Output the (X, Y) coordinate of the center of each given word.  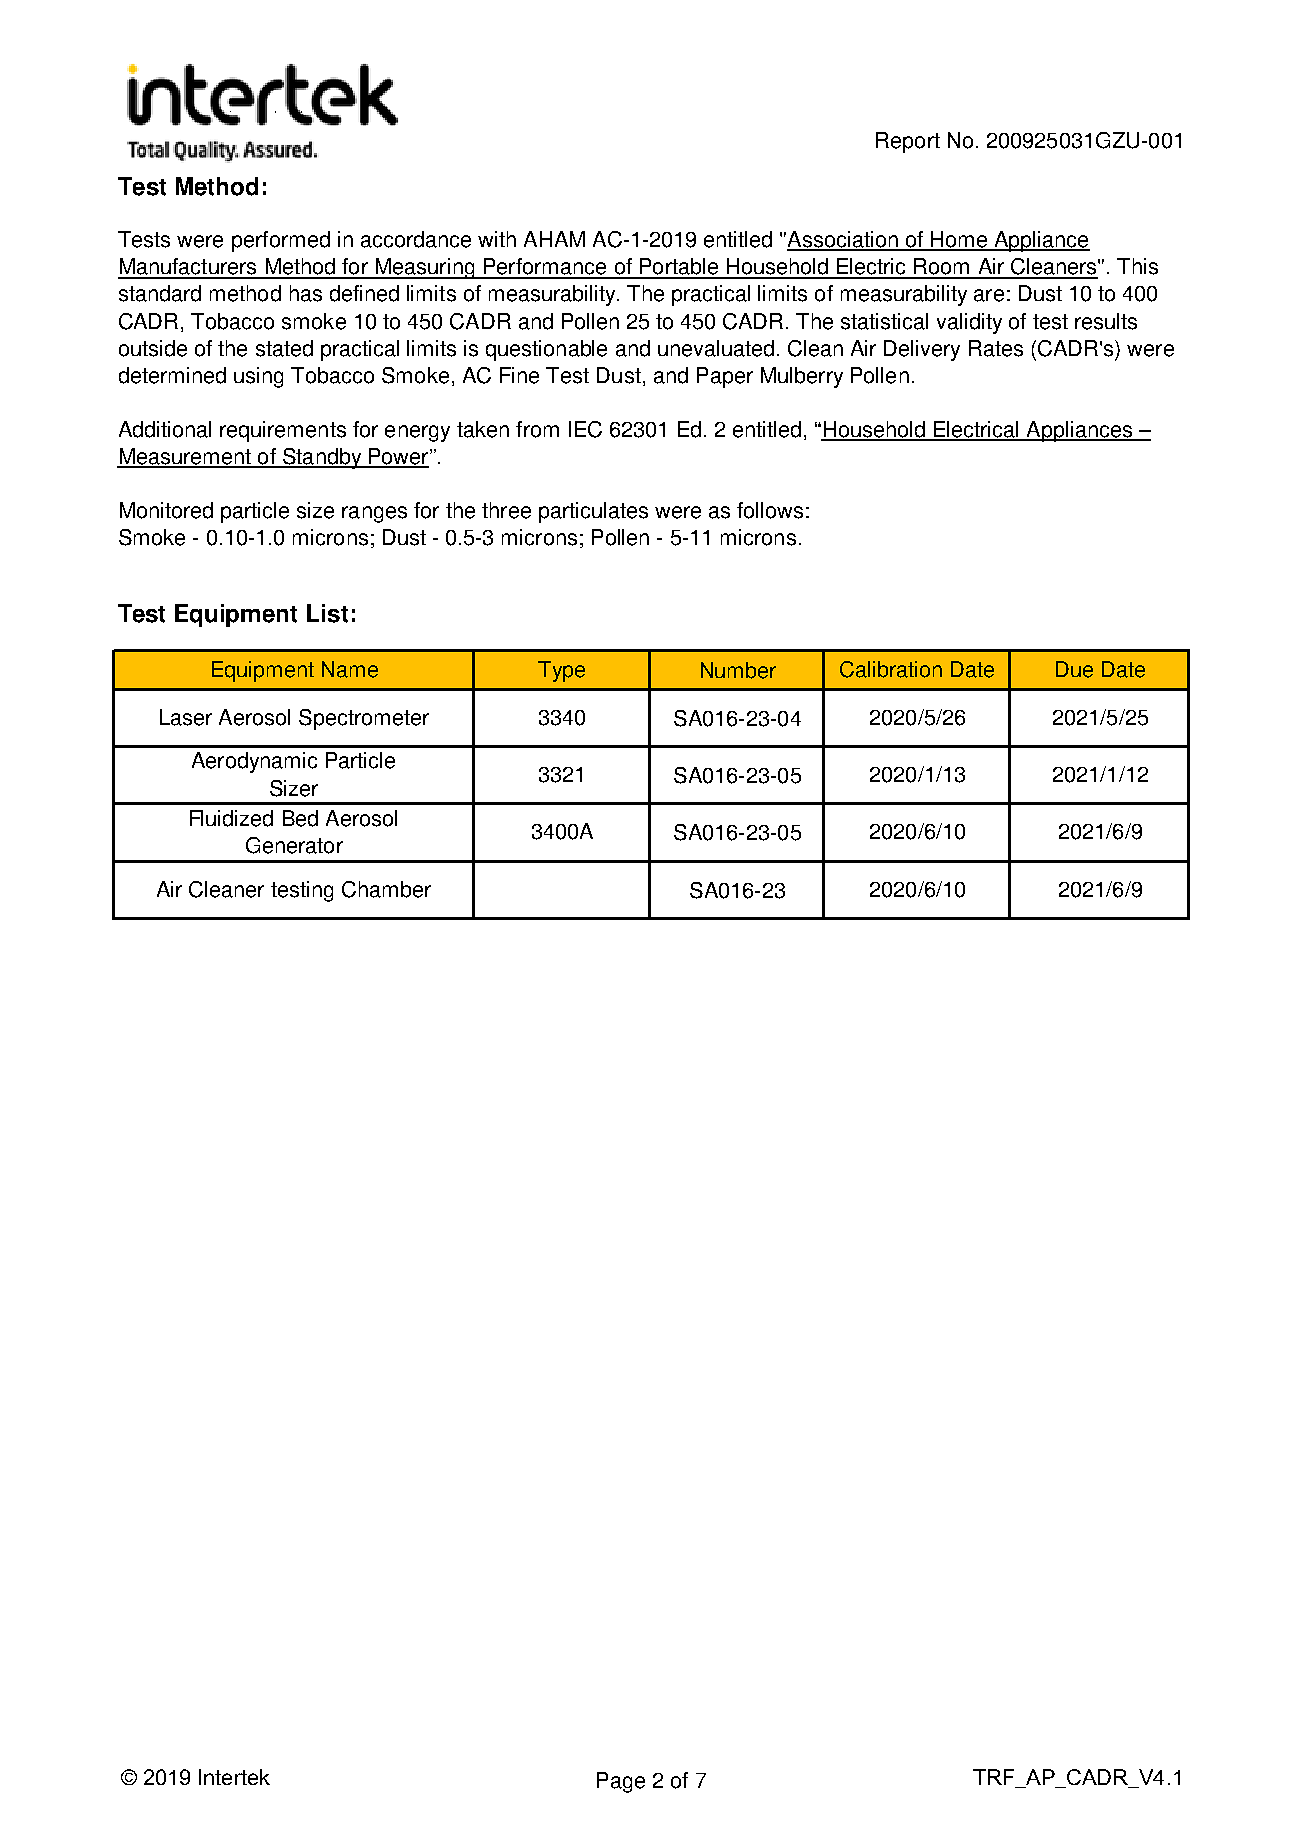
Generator (294, 845)
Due (1074, 669)
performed (281, 241)
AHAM (554, 239)
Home (959, 240)
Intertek (234, 1777)
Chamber (386, 889)
